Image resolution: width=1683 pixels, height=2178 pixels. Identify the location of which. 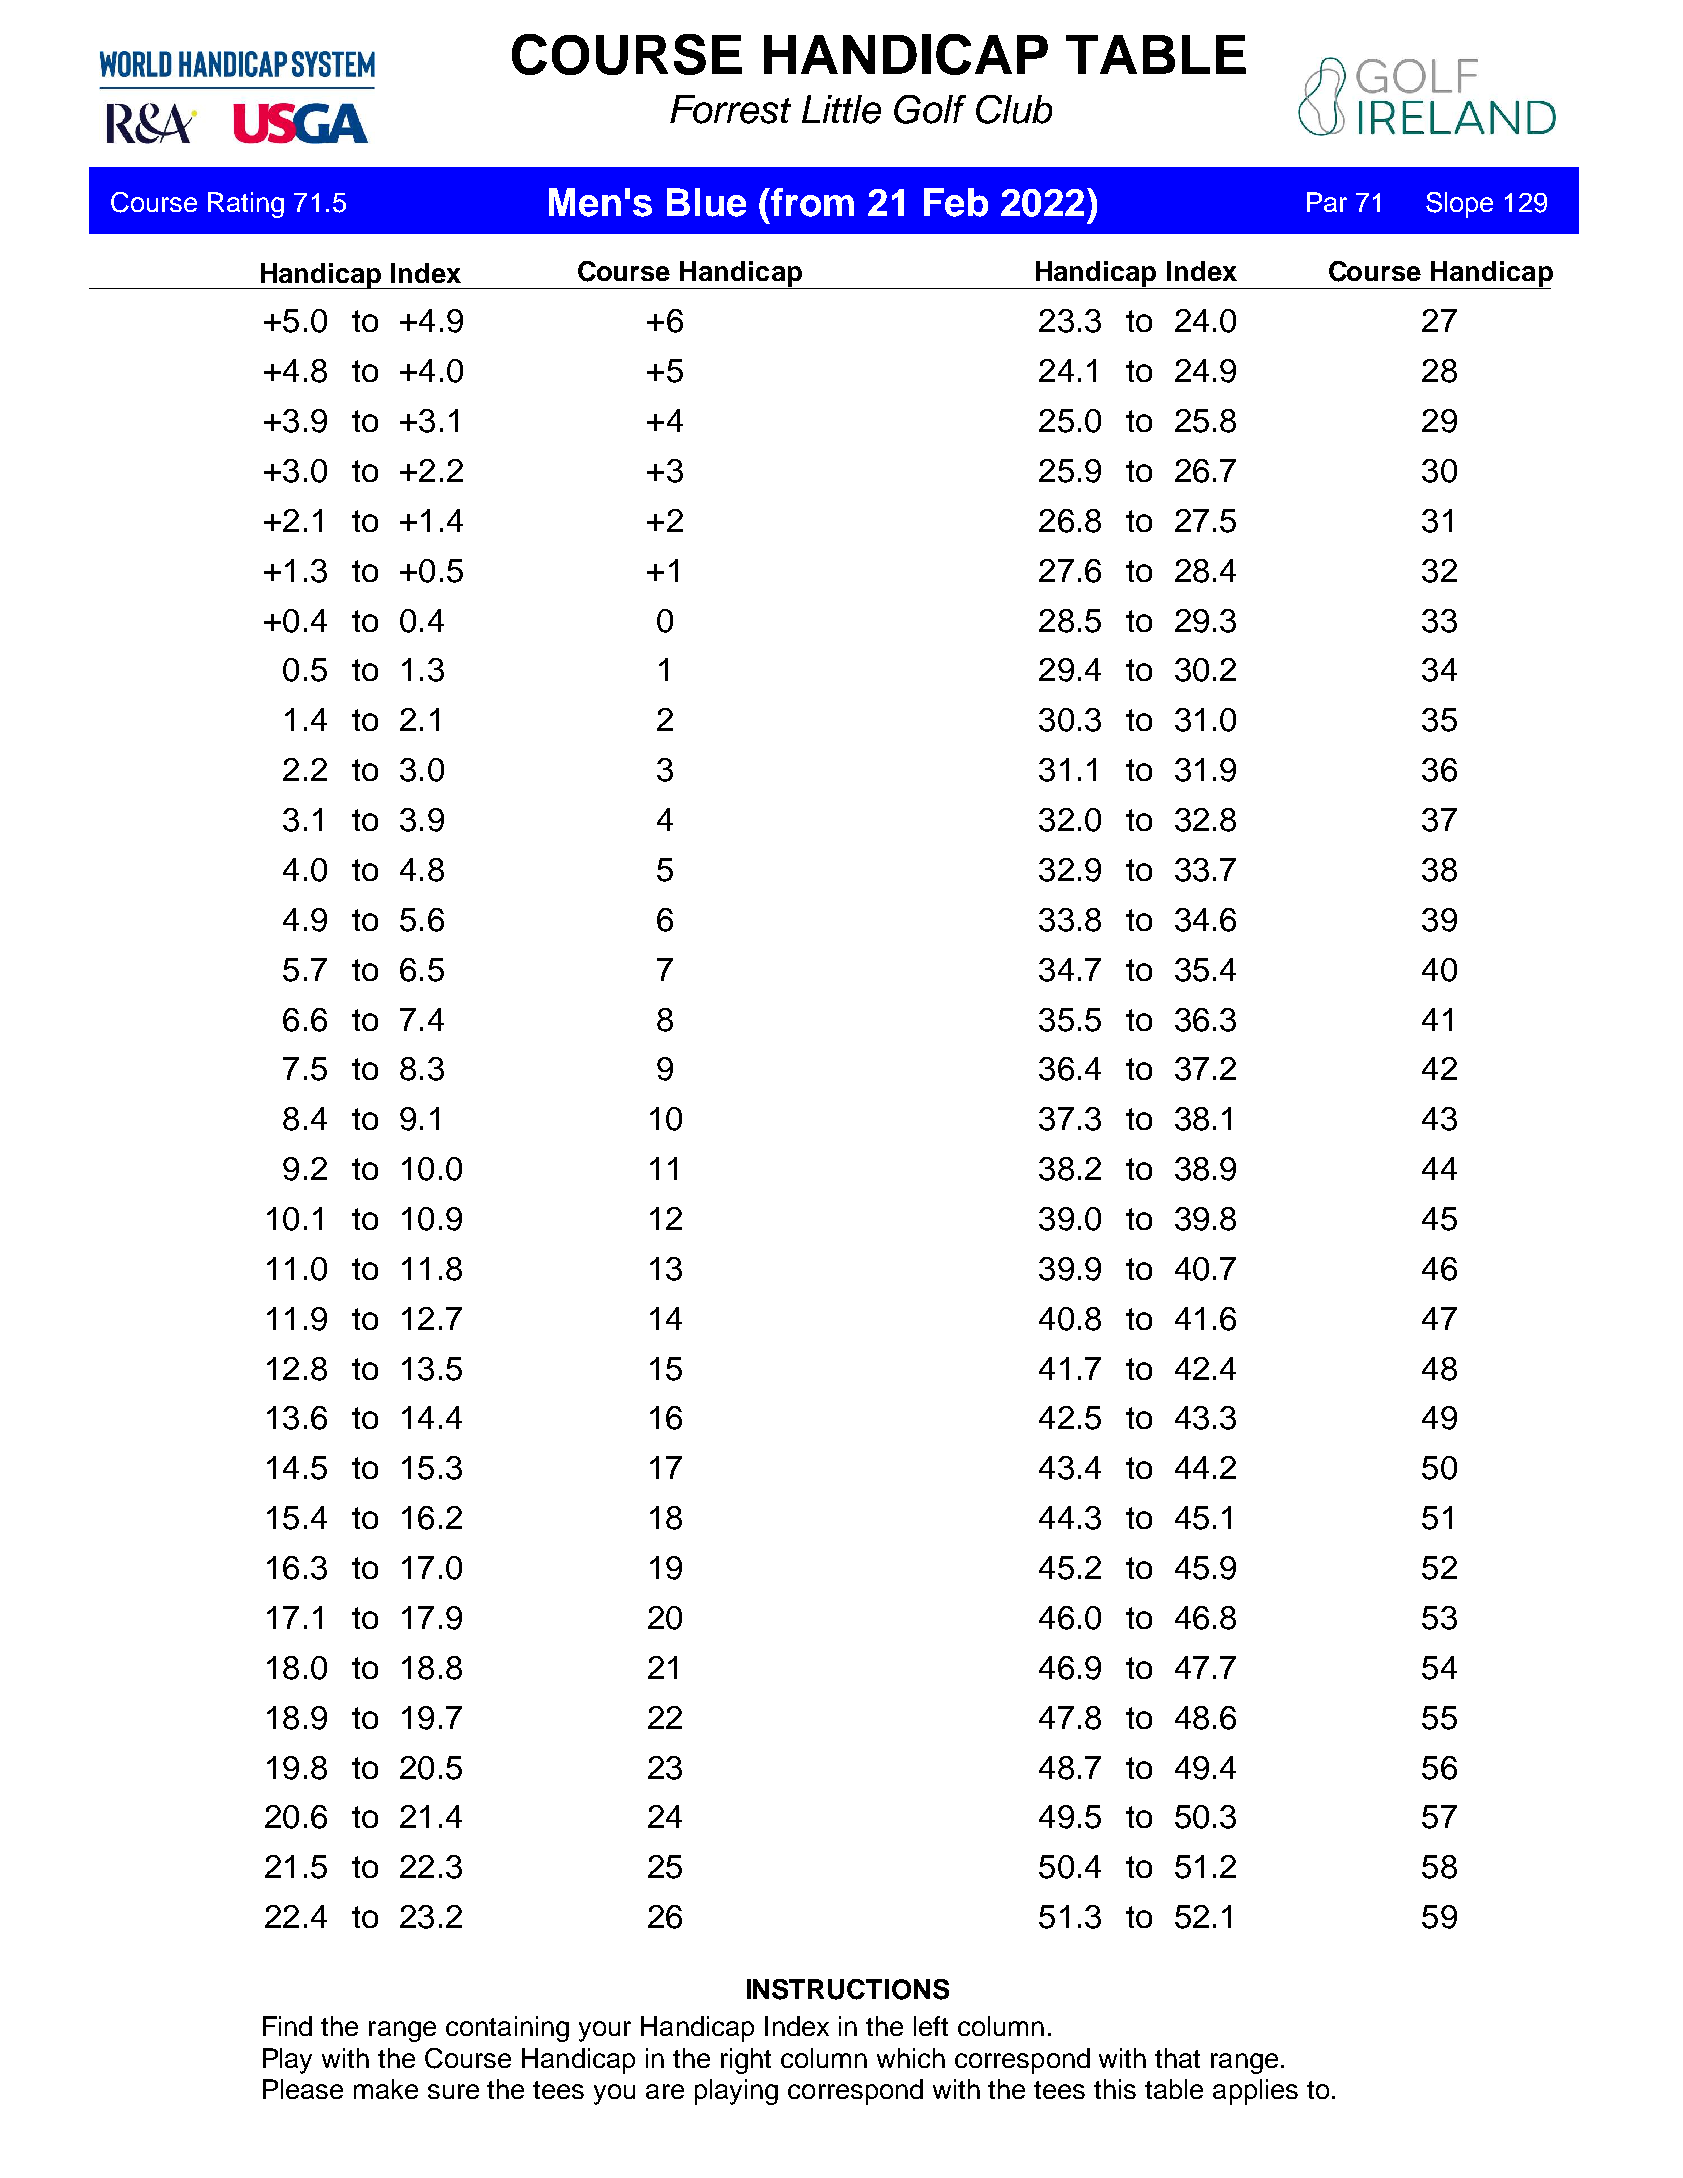
(911, 2058).
